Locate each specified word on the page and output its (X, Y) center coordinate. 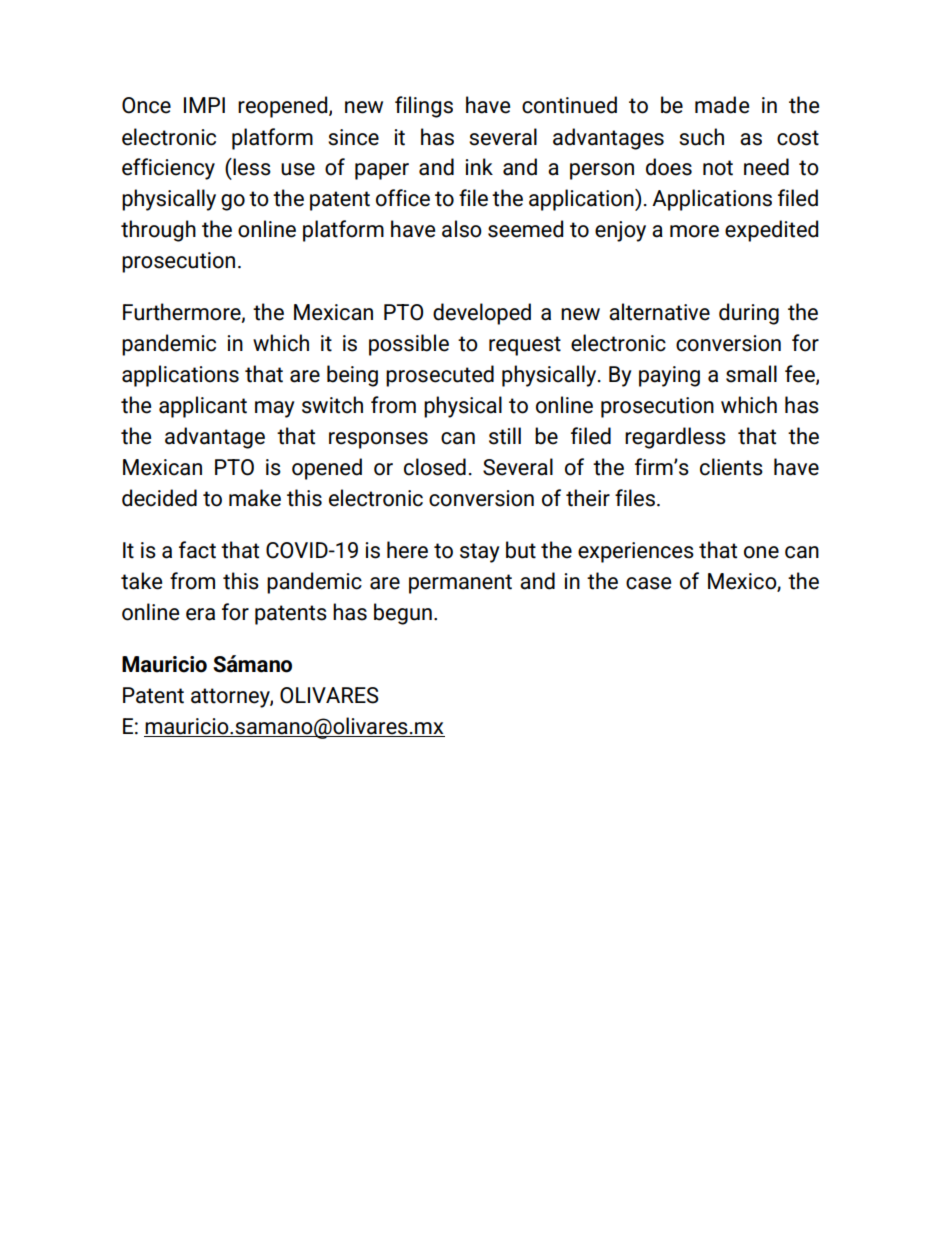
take (141, 581)
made (722, 105)
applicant (203, 407)
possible (409, 345)
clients (731, 467)
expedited (771, 231)
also (462, 229)
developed (482, 314)
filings (424, 107)
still (505, 436)
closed (435, 467)
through (158, 231)
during (749, 314)
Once (146, 105)
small (751, 374)
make (255, 498)
